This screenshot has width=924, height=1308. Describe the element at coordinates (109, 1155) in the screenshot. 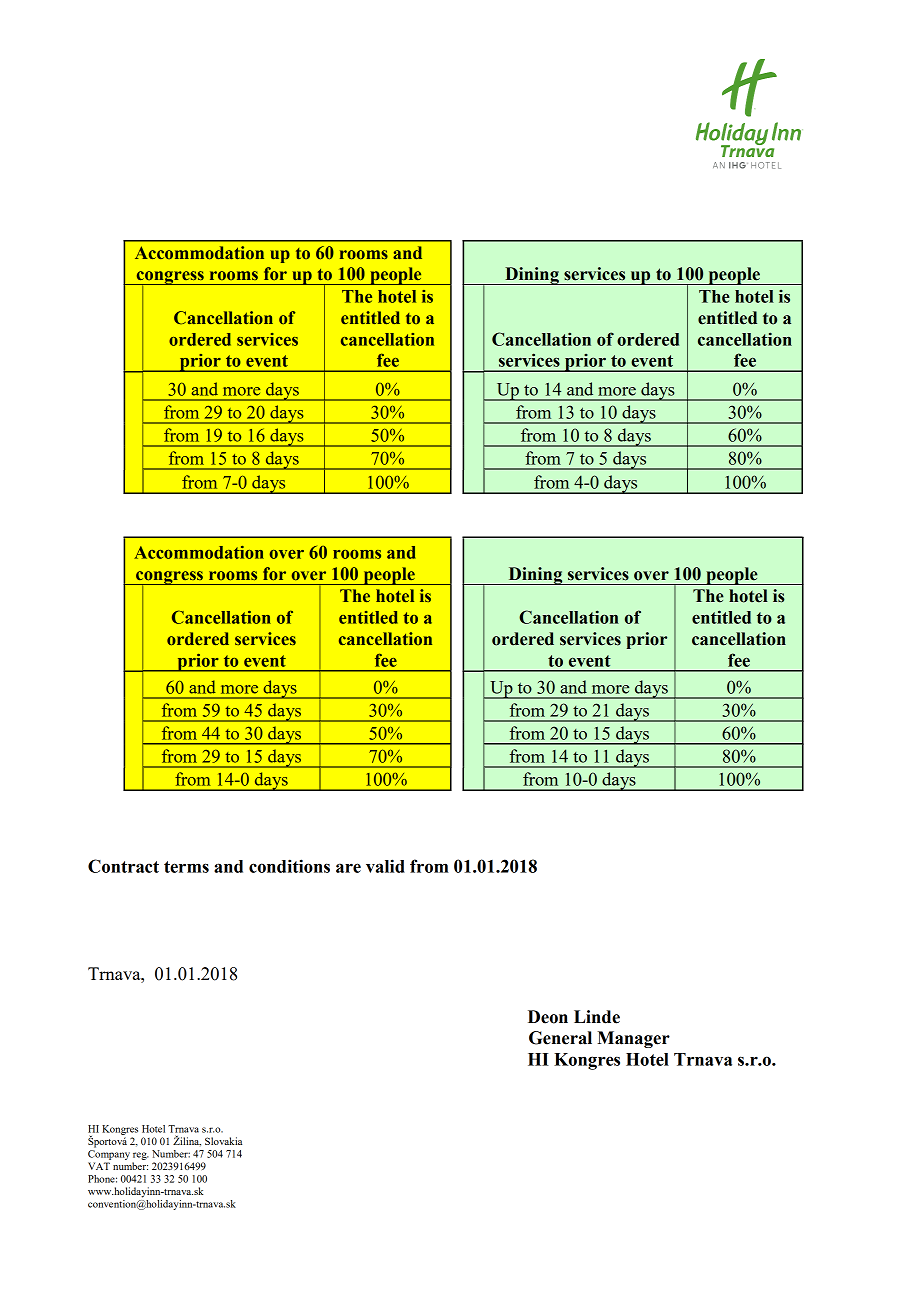

I see `Company` at that location.
